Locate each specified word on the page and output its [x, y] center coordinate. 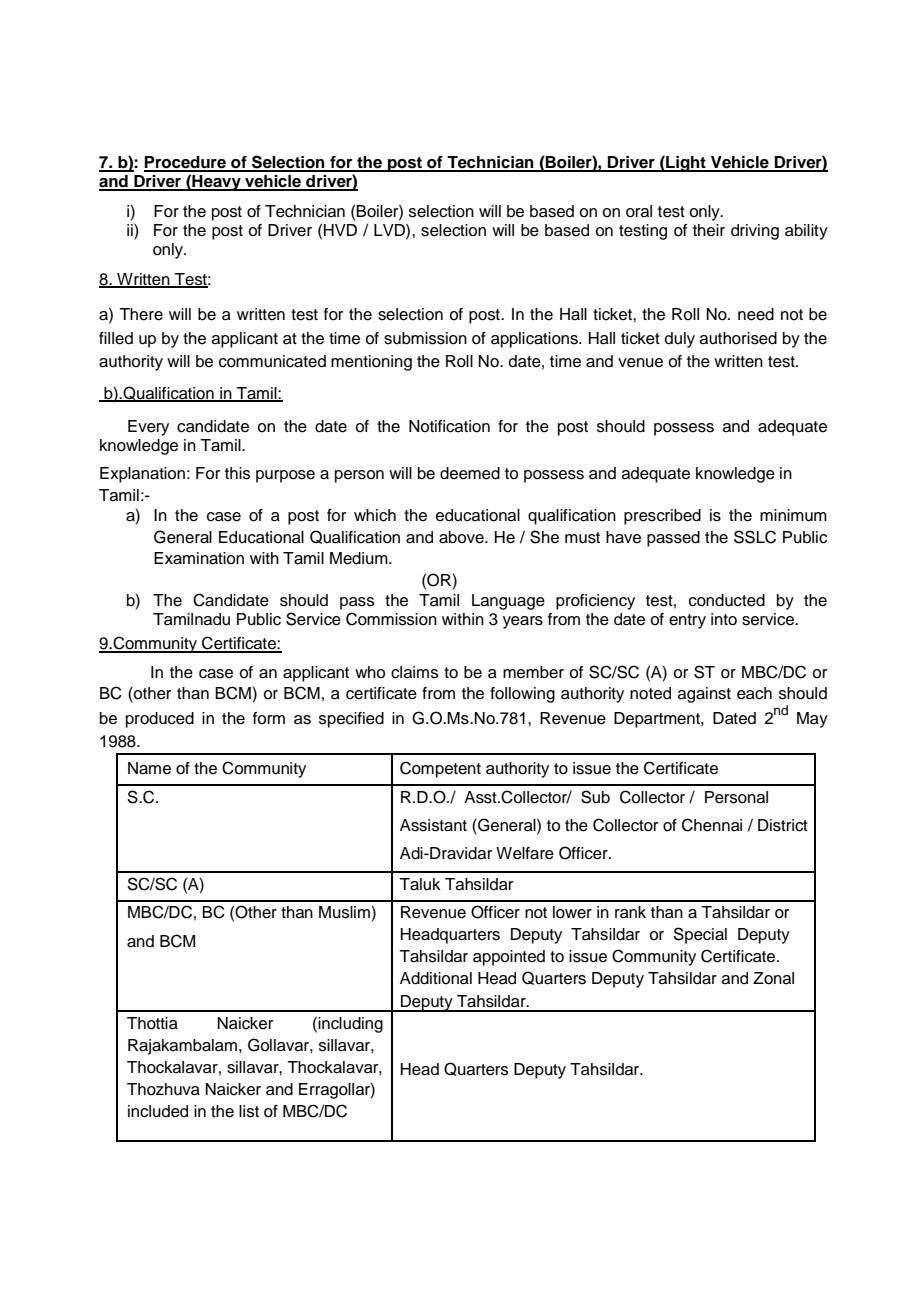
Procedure [186, 163]
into [724, 619]
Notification [449, 426]
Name [149, 768]
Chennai [712, 825]
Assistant [433, 825]
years [523, 622]
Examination [199, 558]
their [709, 230]
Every [148, 428]
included [158, 1111]
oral [639, 211]
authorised [738, 338]
